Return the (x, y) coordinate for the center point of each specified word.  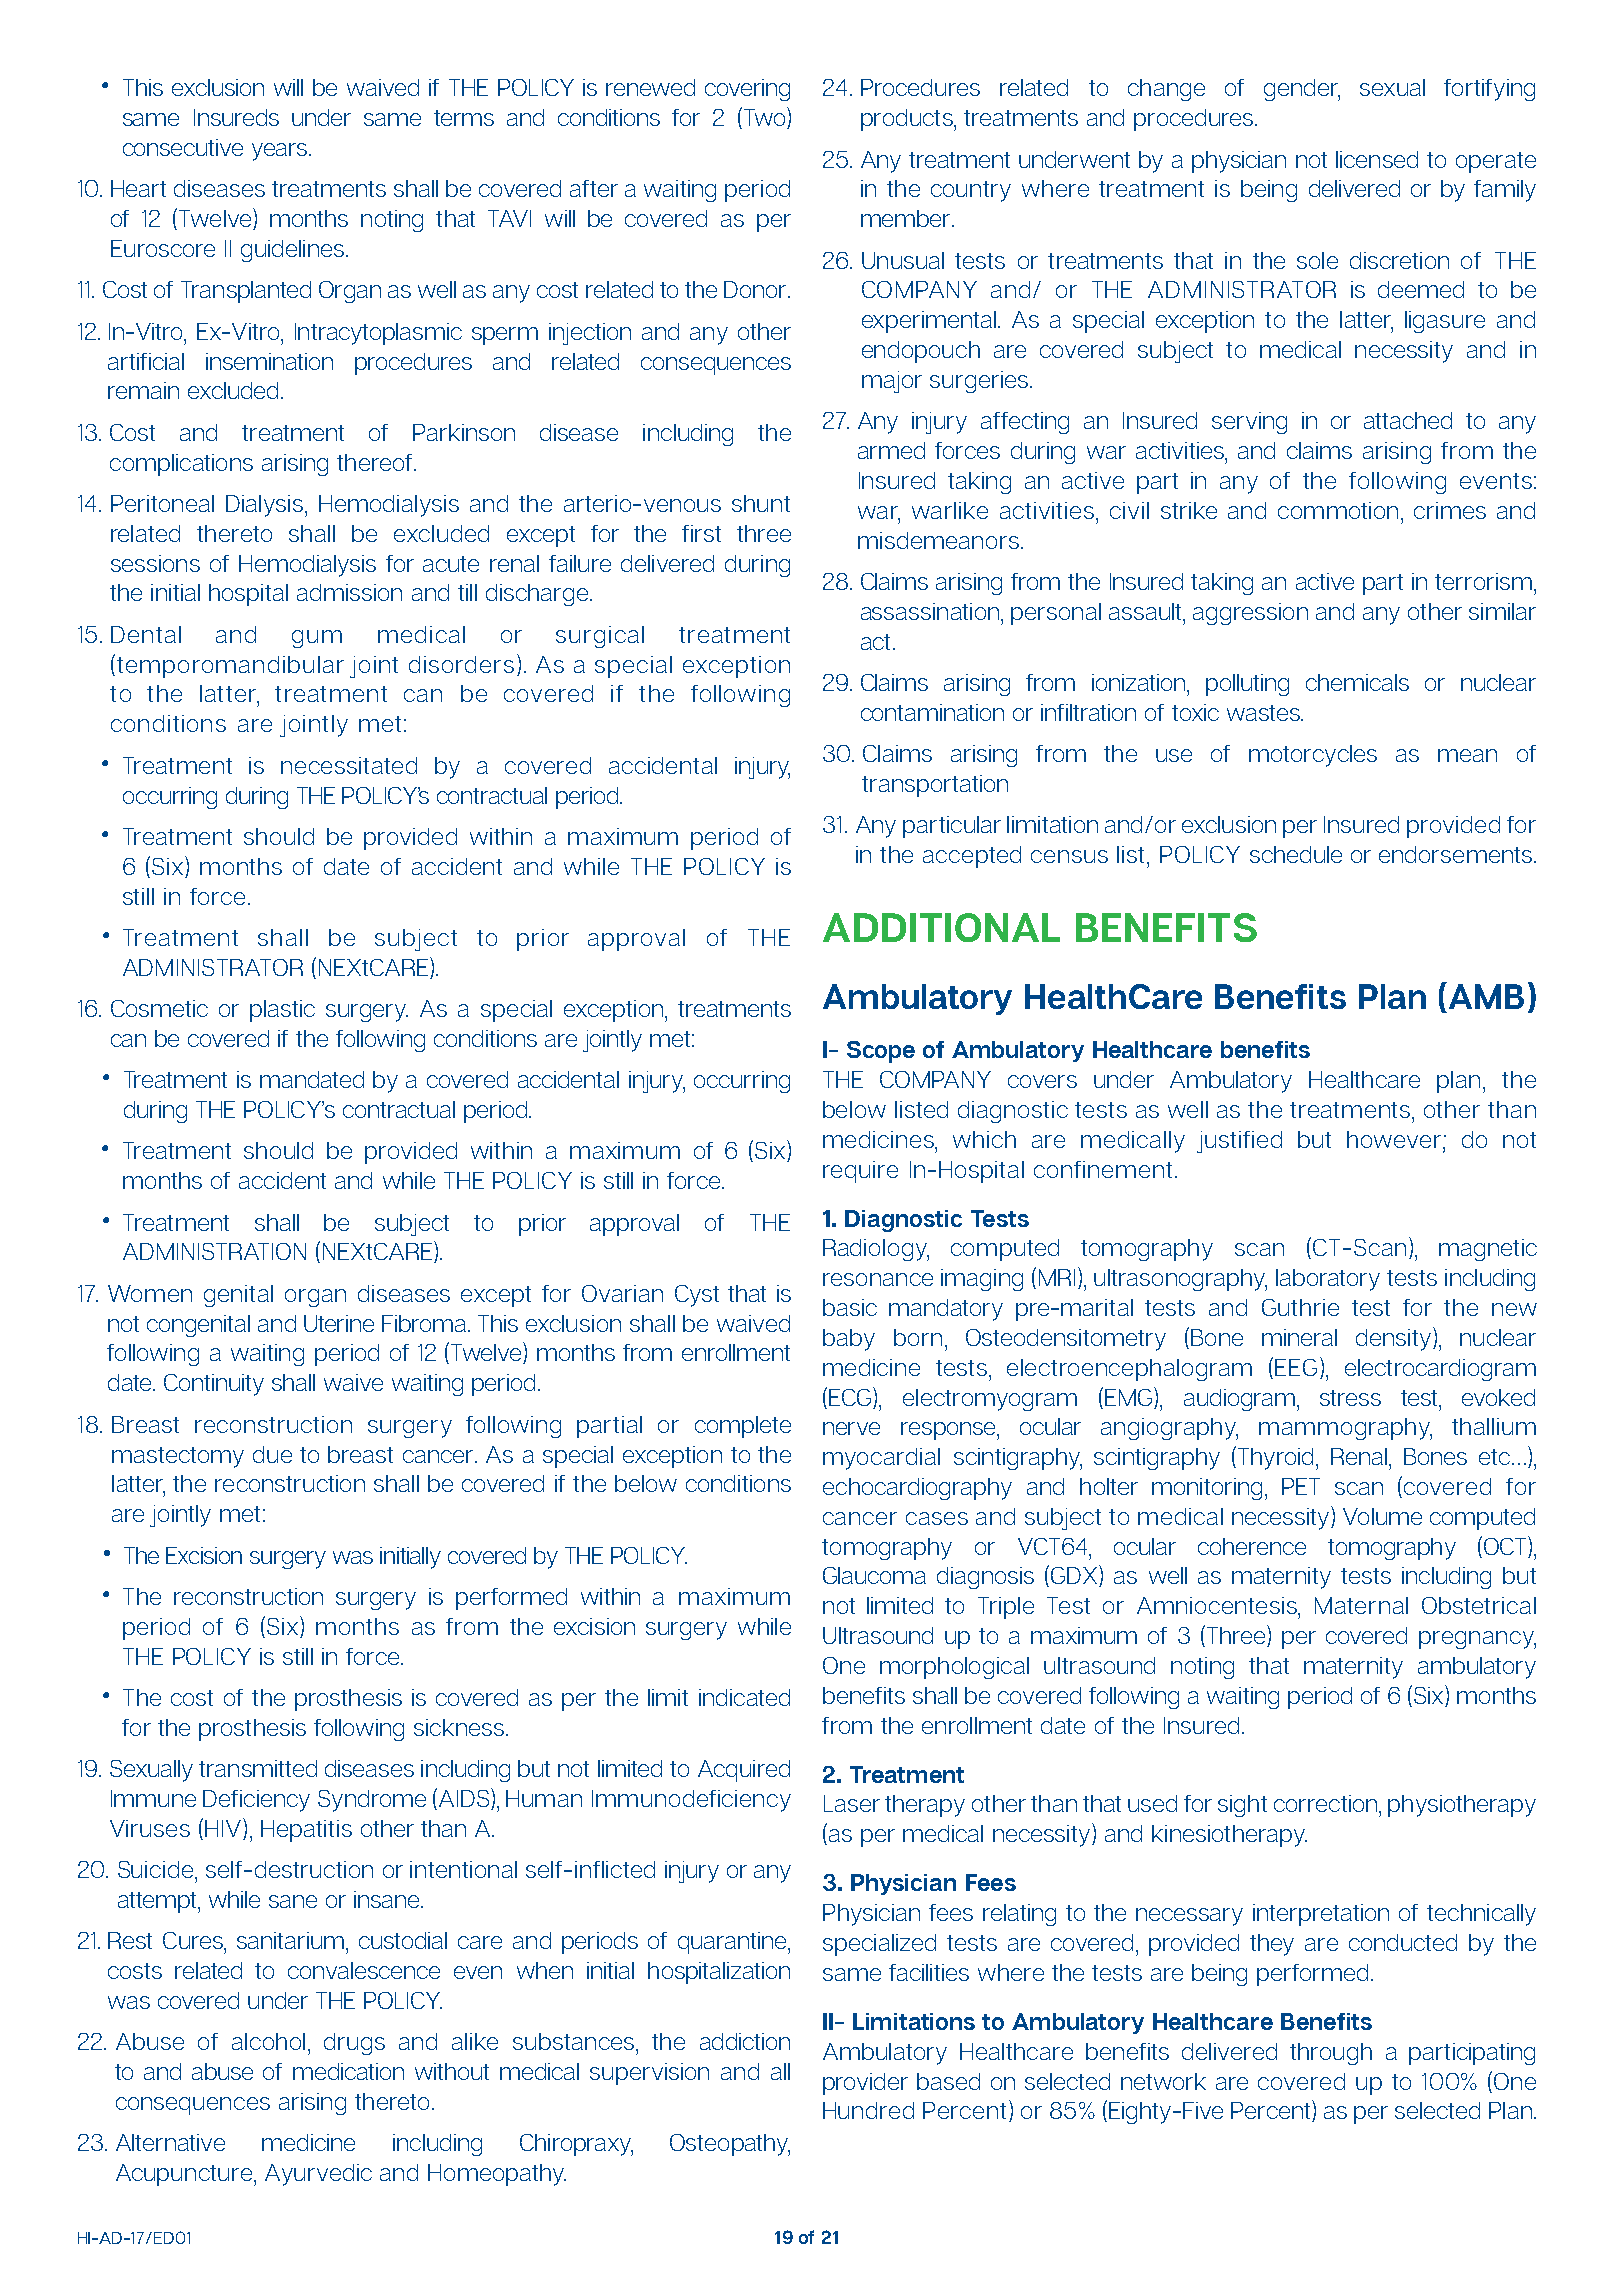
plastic (282, 1011)
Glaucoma (874, 1575)
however (1394, 1139)
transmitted (258, 1768)
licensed (1377, 159)
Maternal (1361, 1605)
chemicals (1357, 682)
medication (348, 2071)
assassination (930, 611)
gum (317, 639)
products (908, 120)
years (281, 152)
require (860, 1172)
